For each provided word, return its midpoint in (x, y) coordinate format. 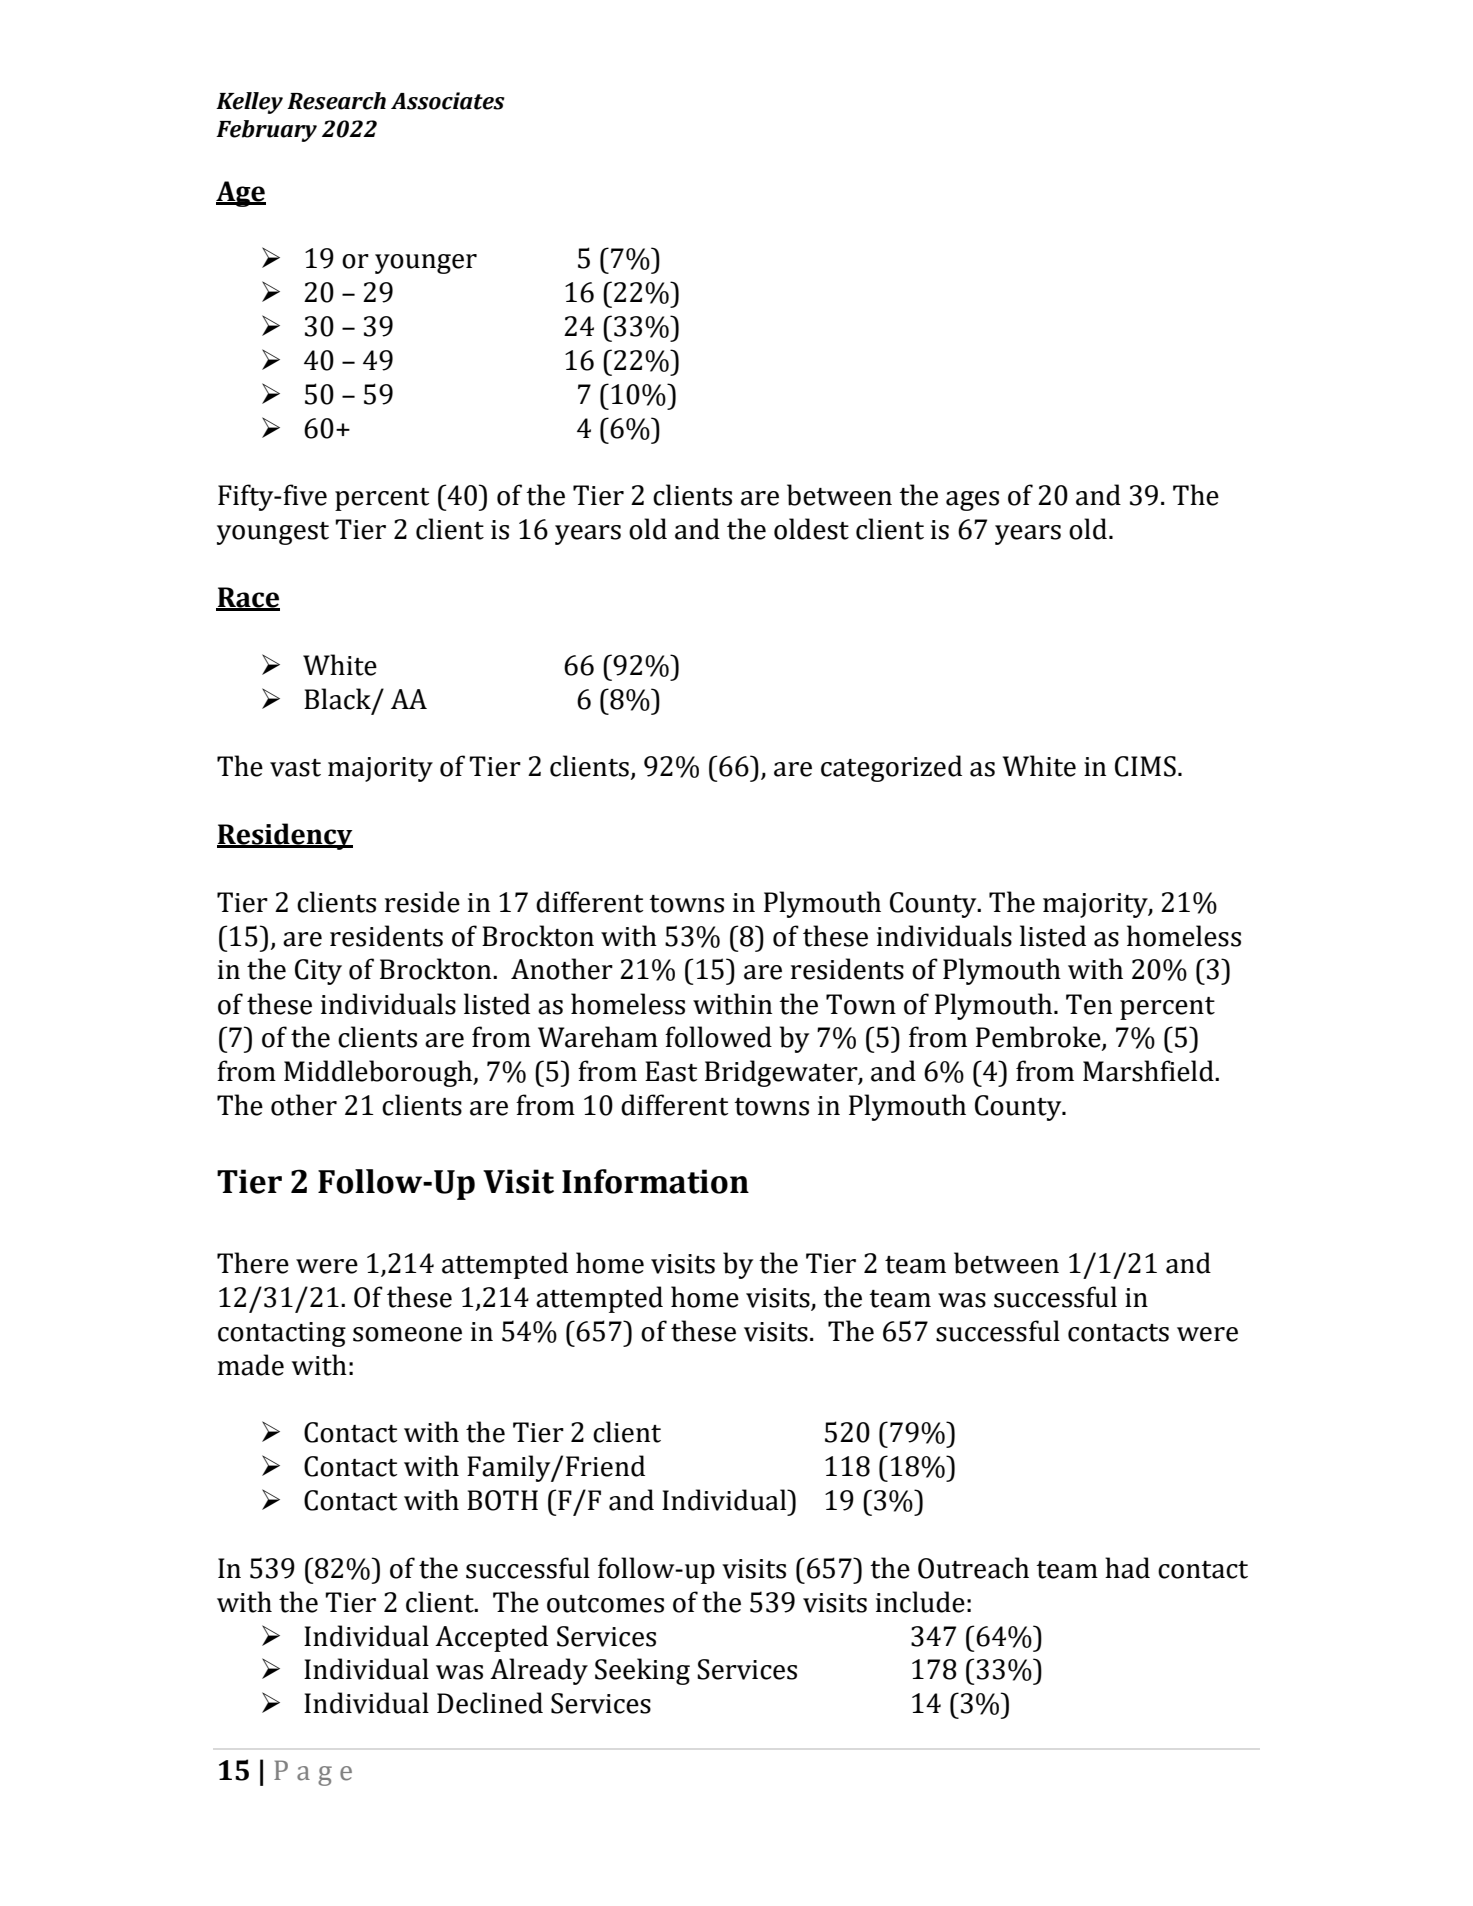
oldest (811, 529)
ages (972, 501)
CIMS (1145, 766)
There (253, 1263)
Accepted (491, 1638)
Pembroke (1039, 1038)
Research (336, 101)
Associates (448, 101)
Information (655, 1181)
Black (338, 699)
